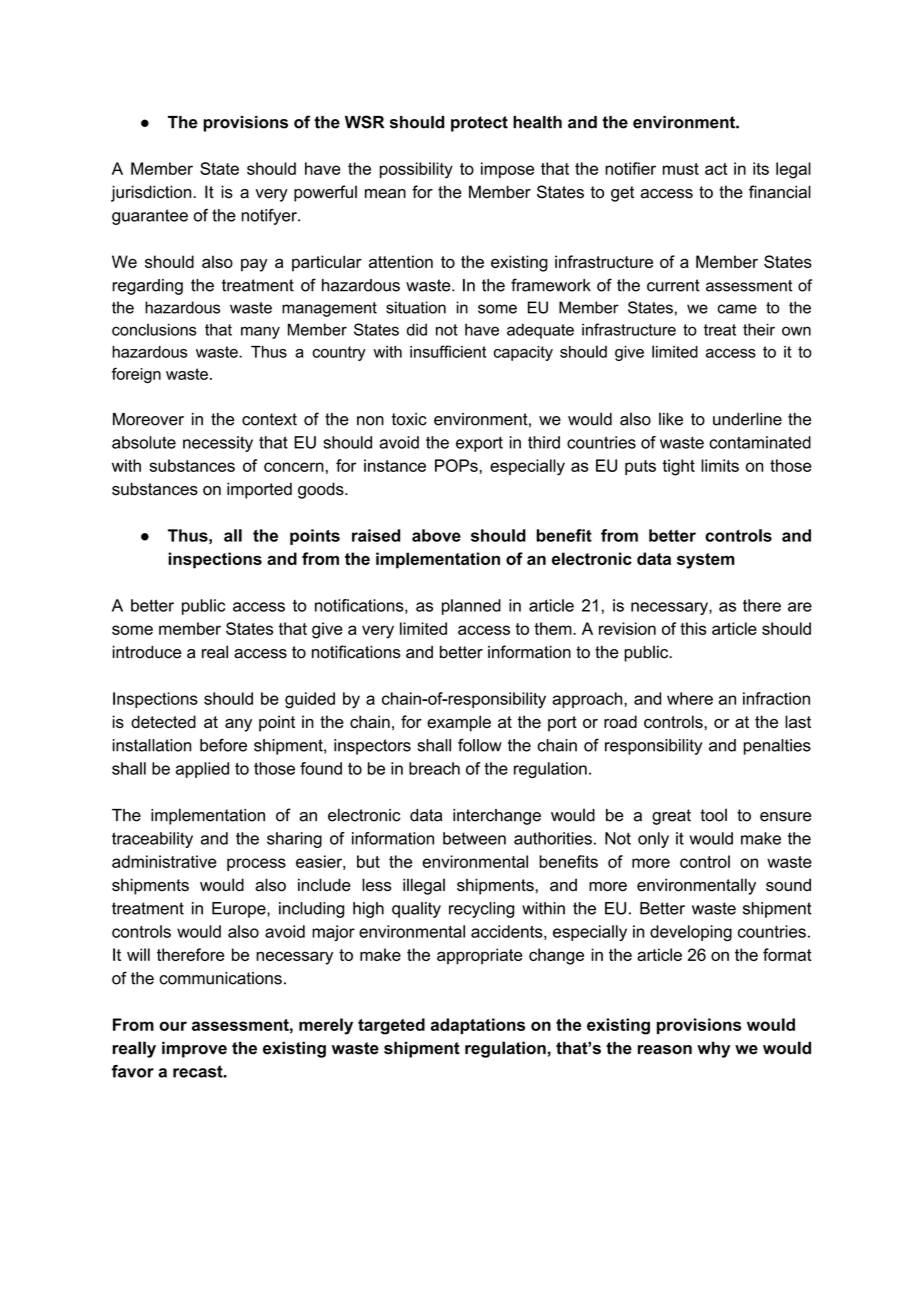 Image resolution: width=924 pixels, height=1308 pixels. What do you see at coordinates (693, 628) in the image?
I see `this` at bounding box center [693, 628].
